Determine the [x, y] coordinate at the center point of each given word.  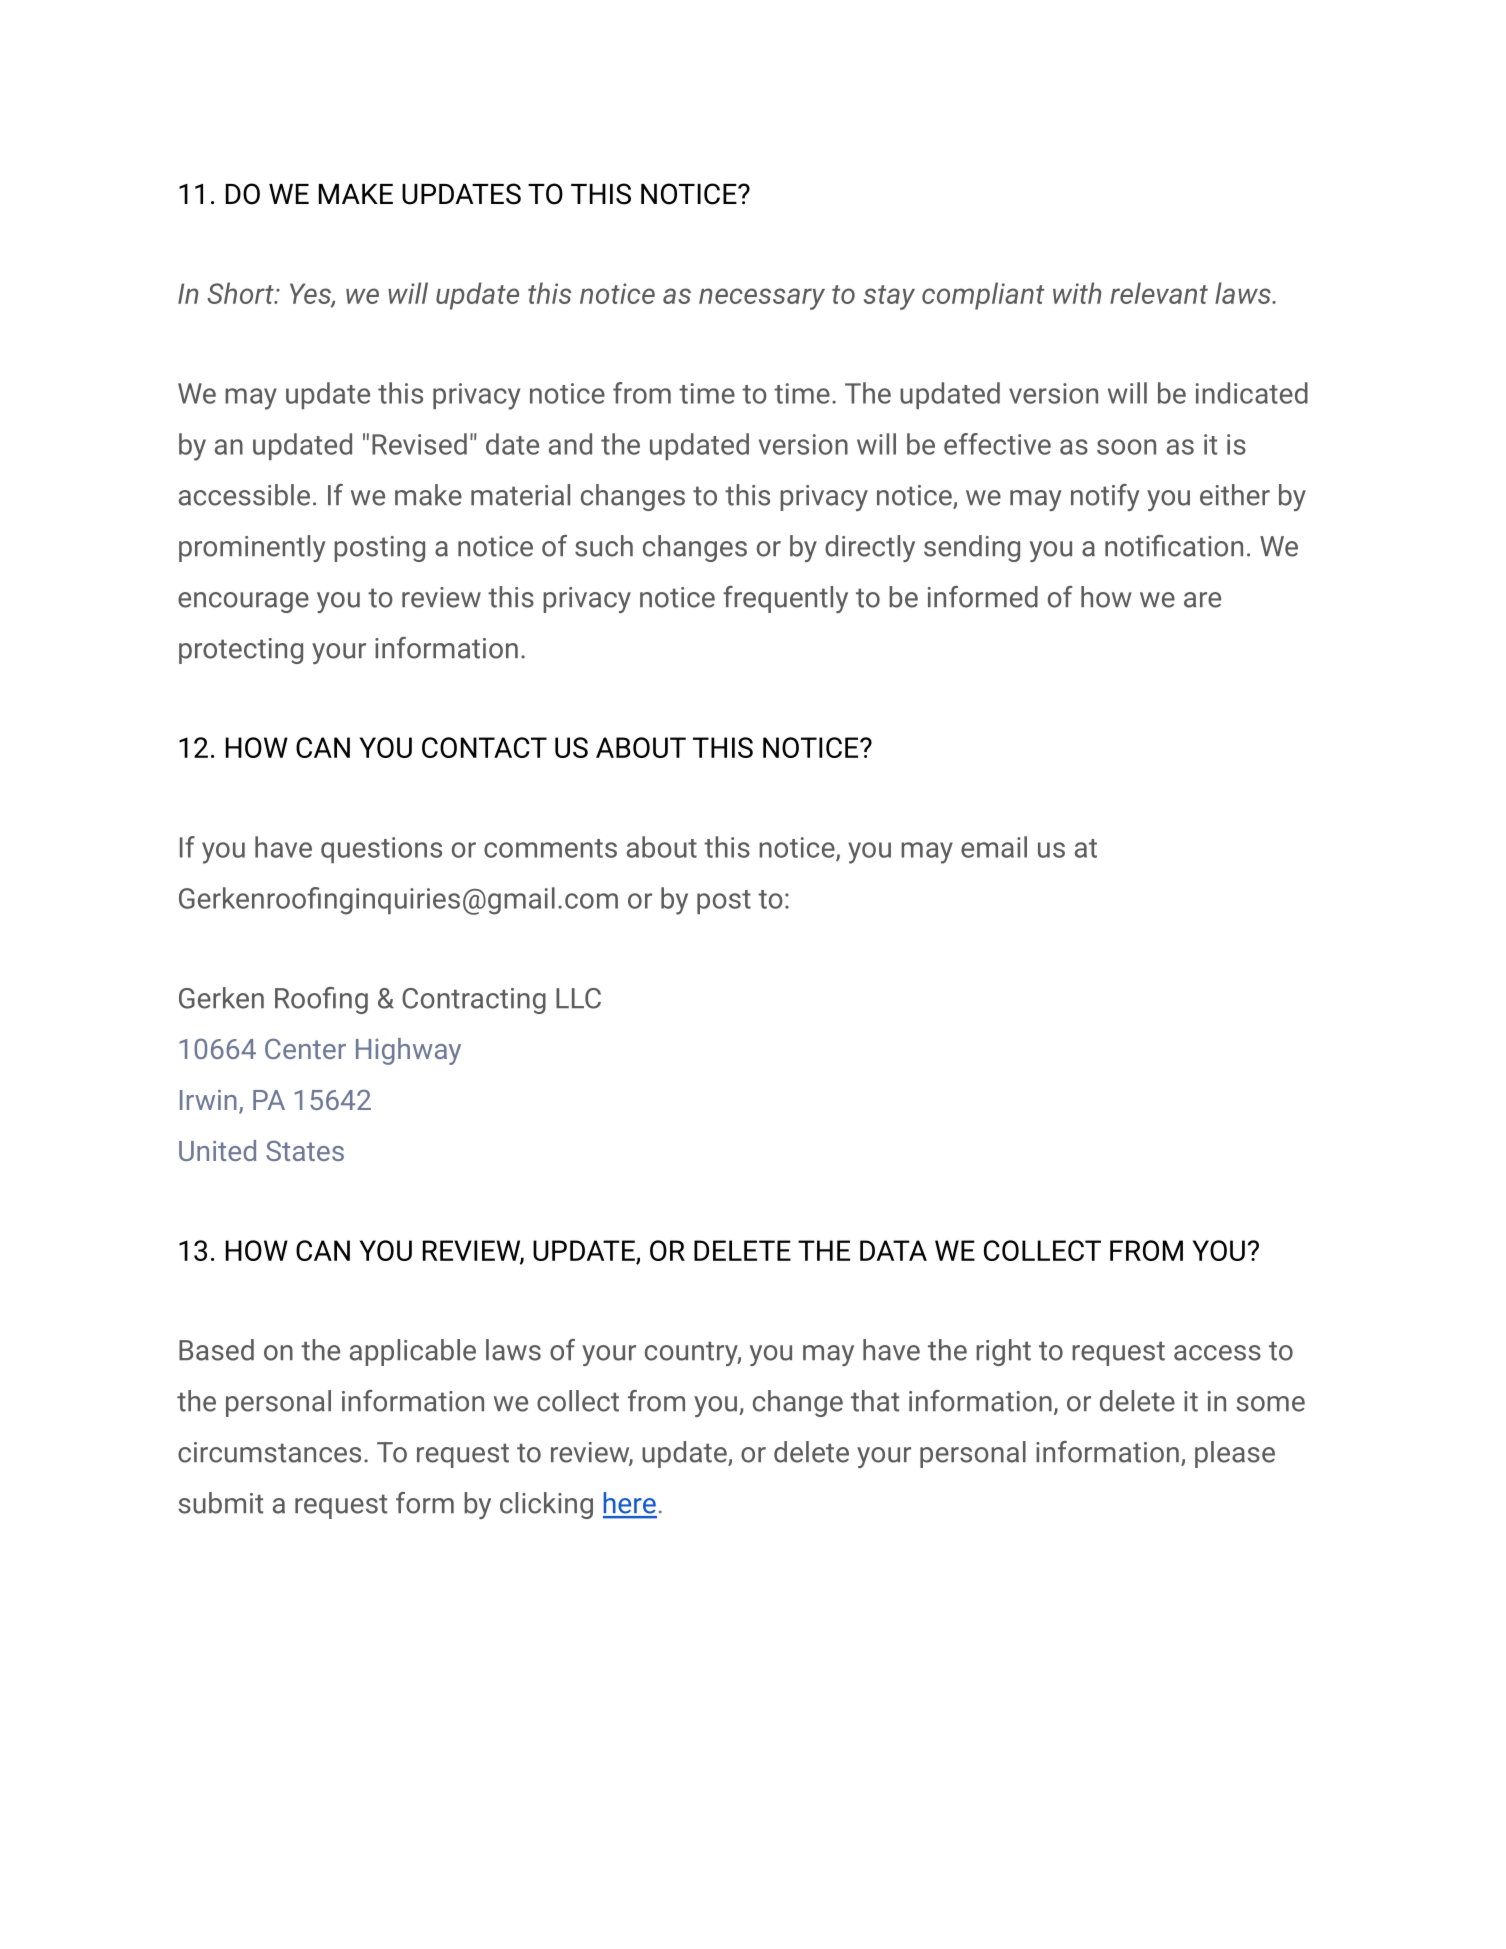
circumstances [269, 1452]
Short [241, 293]
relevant [1159, 293]
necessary [762, 299]
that [875, 1401]
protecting [241, 651]
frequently [785, 599]
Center [305, 1049]
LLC [578, 998]
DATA [893, 1250]
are [1202, 600]
